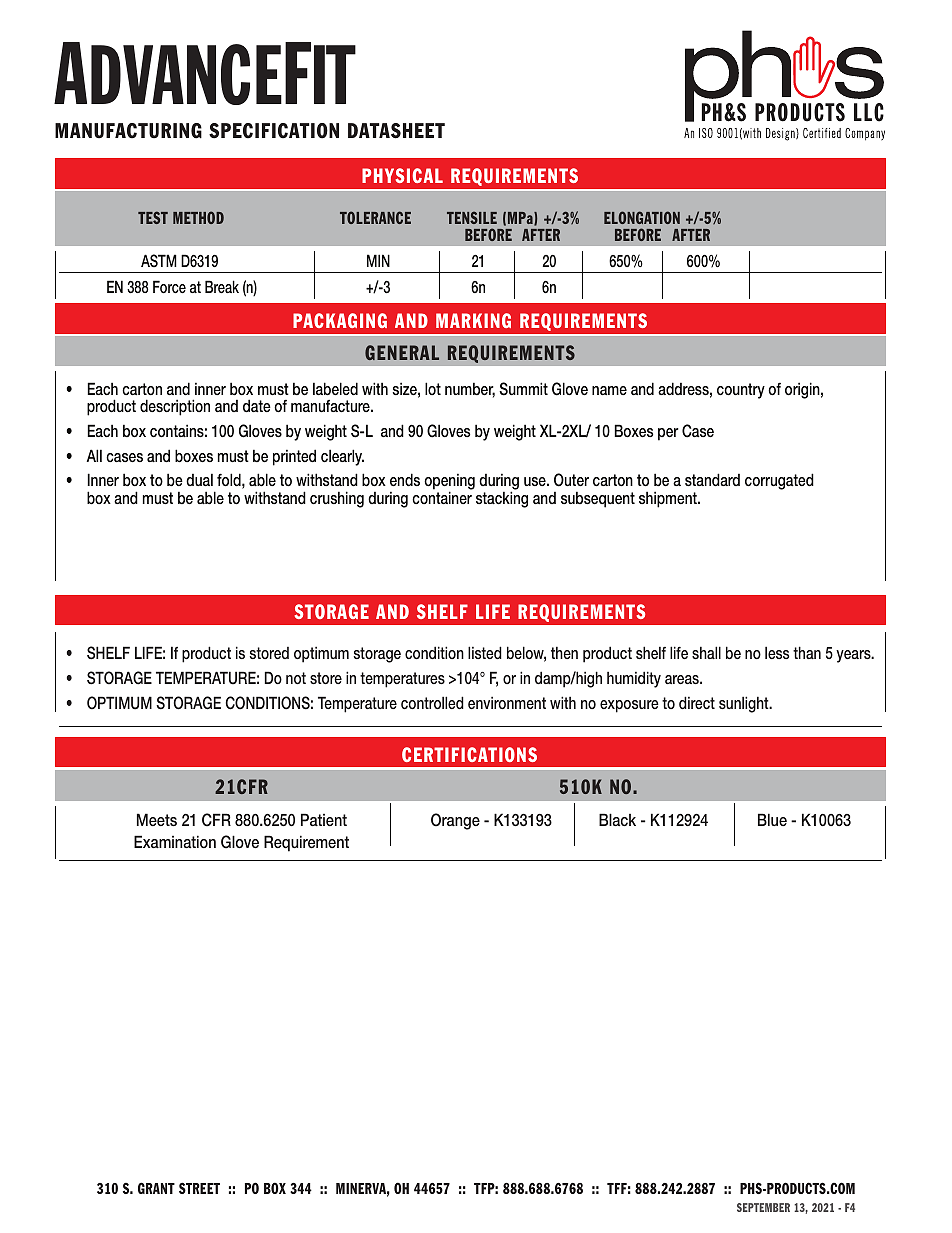 Image resolution: width=952 pixels, height=1233 pixels. Describe the element at coordinates (502, 498) in the document. I see `stacking` at that location.
